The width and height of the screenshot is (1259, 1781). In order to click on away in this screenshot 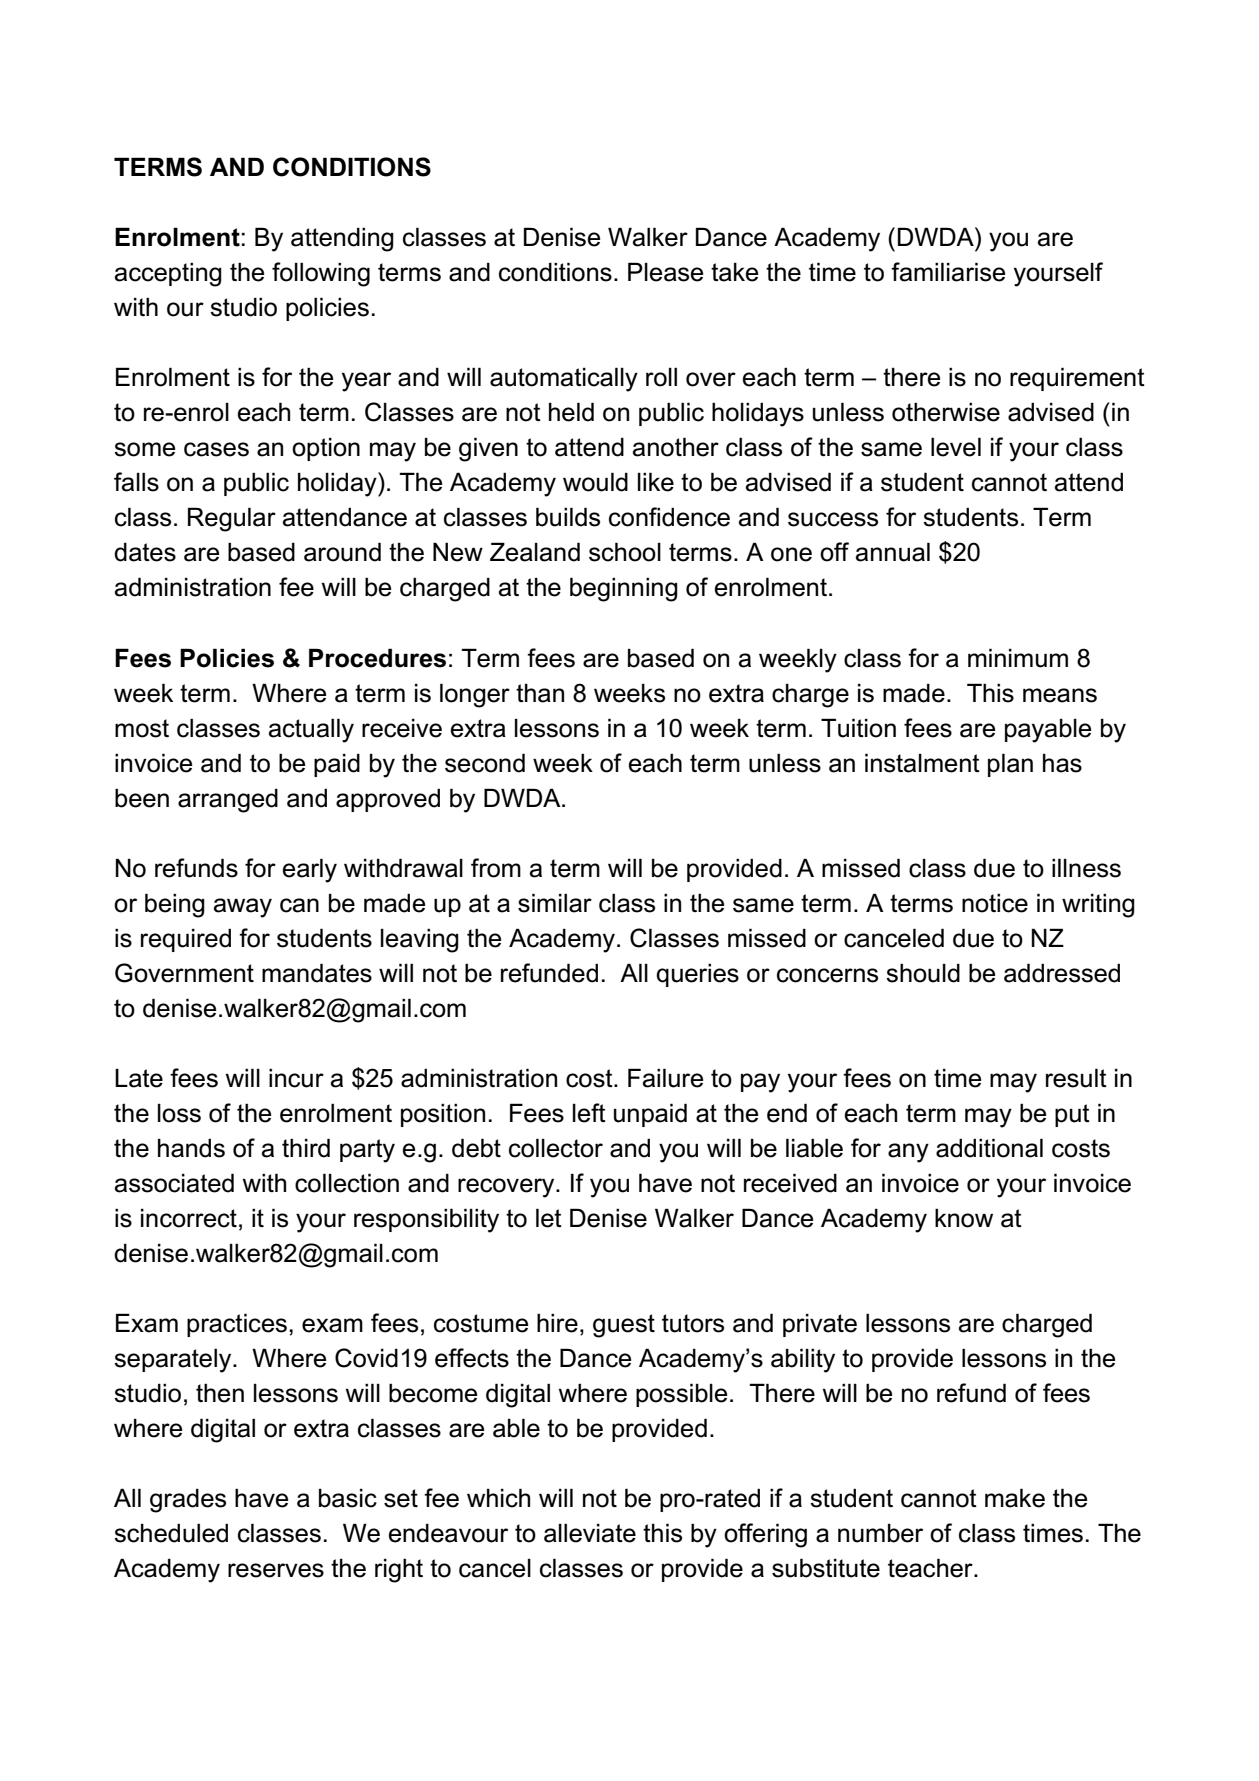, I will do `click(243, 908)`.
